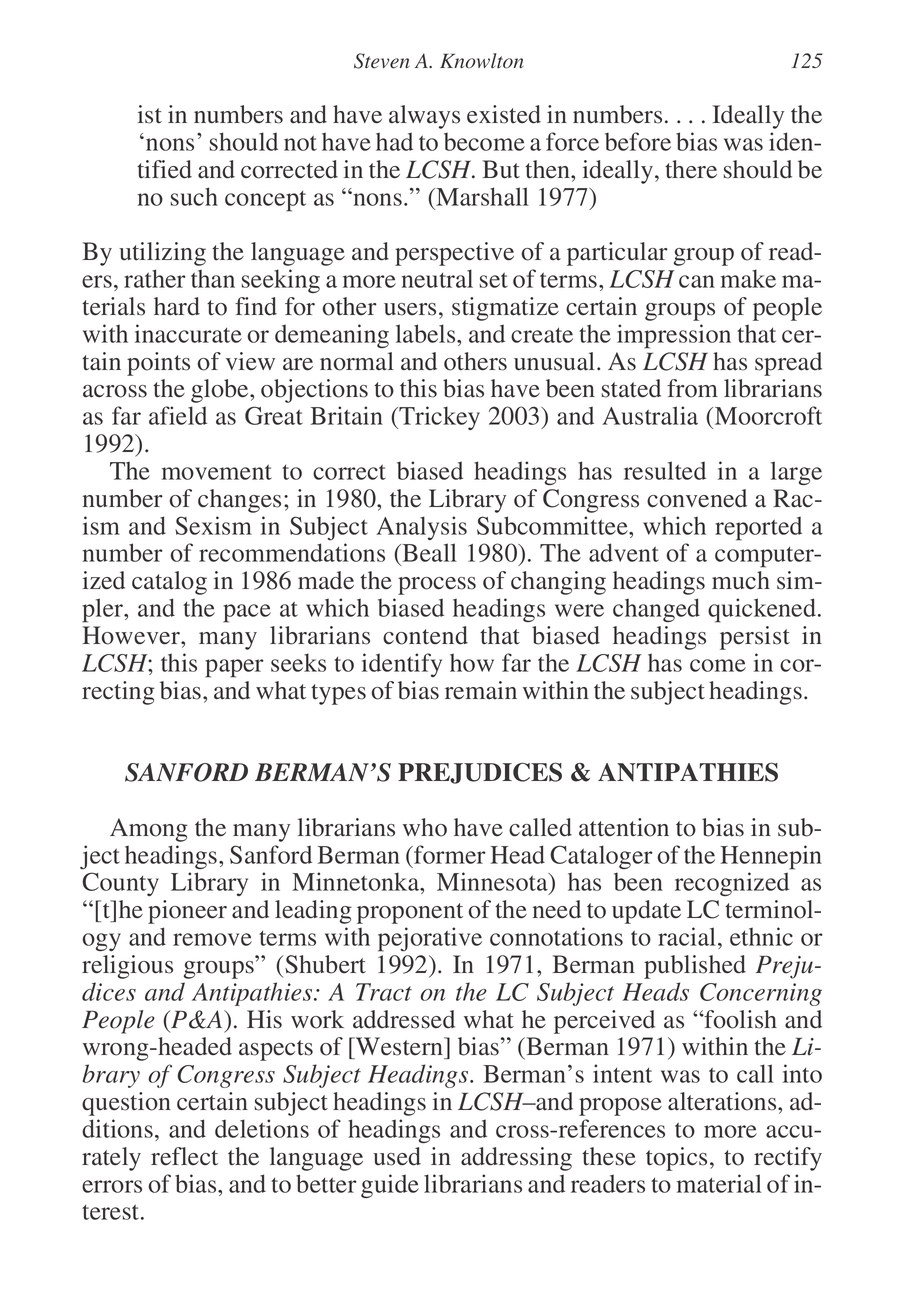 This screenshot has height=1316, width=905. Describe the element at coordinates (493, 883) in the screenshot. I see `Minnesota` at that location.
